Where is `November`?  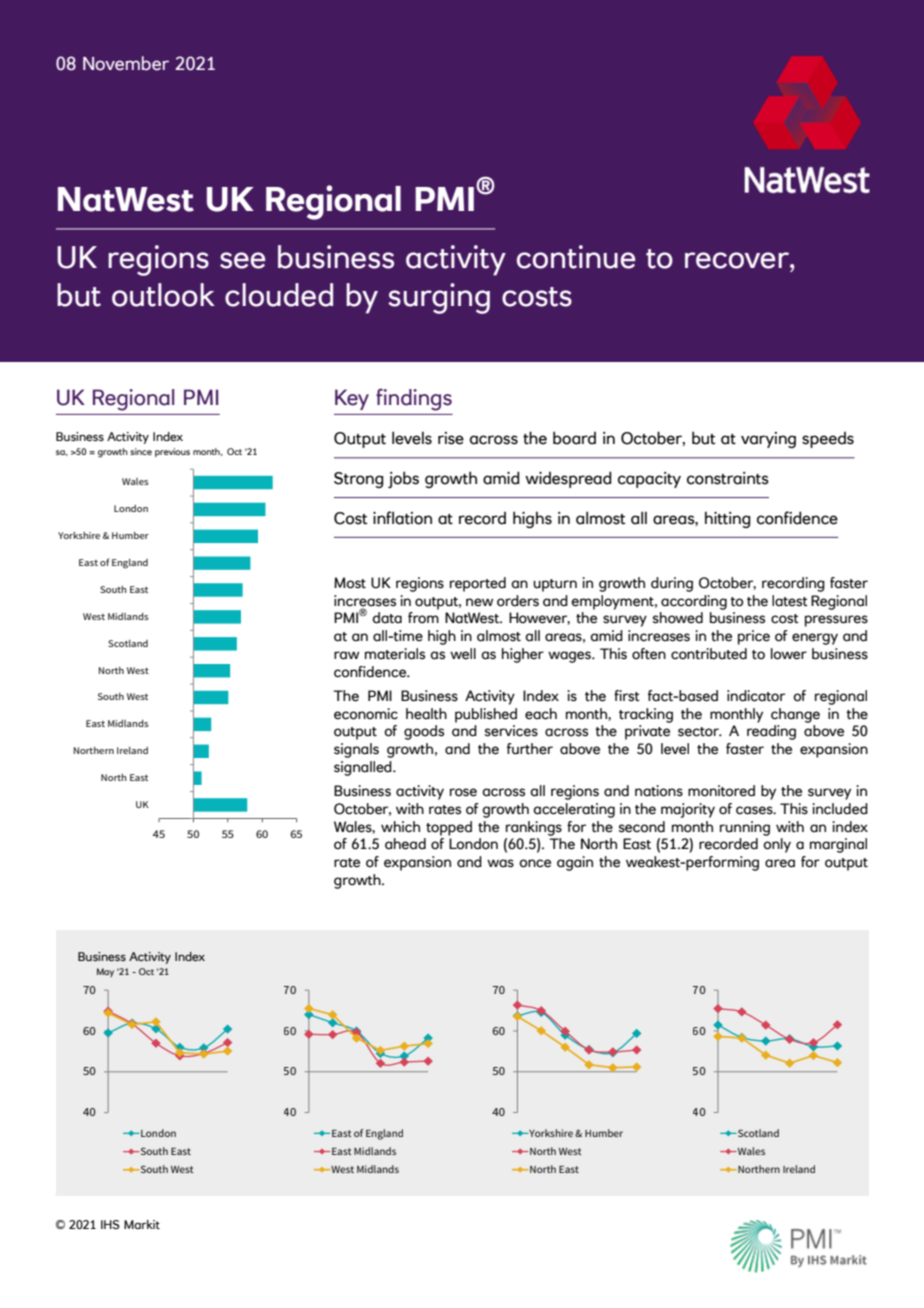 November is located at coordinates (126, 63).
